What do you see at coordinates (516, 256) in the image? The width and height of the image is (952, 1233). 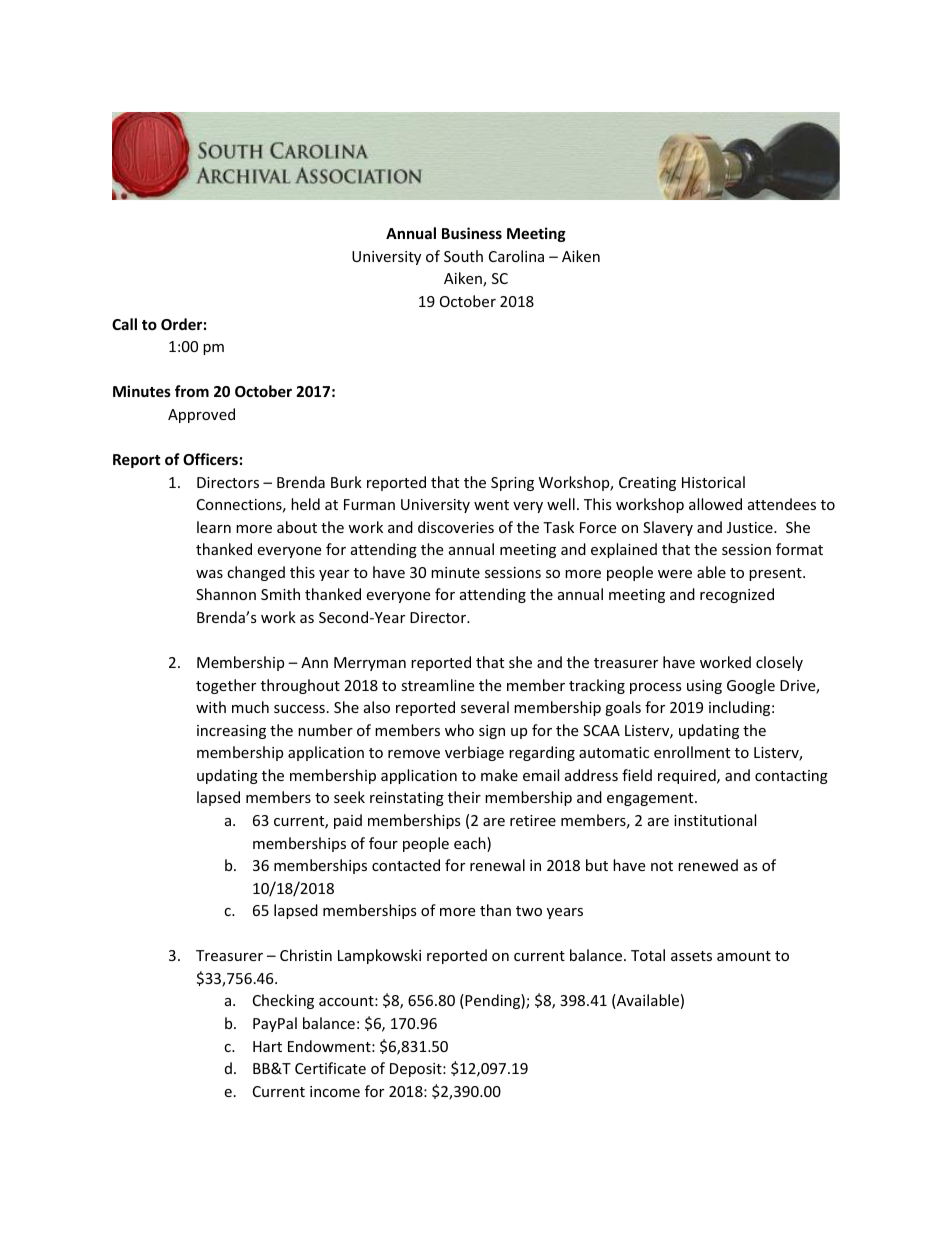 I see `Carolina` at bounding box center [516, 256].
